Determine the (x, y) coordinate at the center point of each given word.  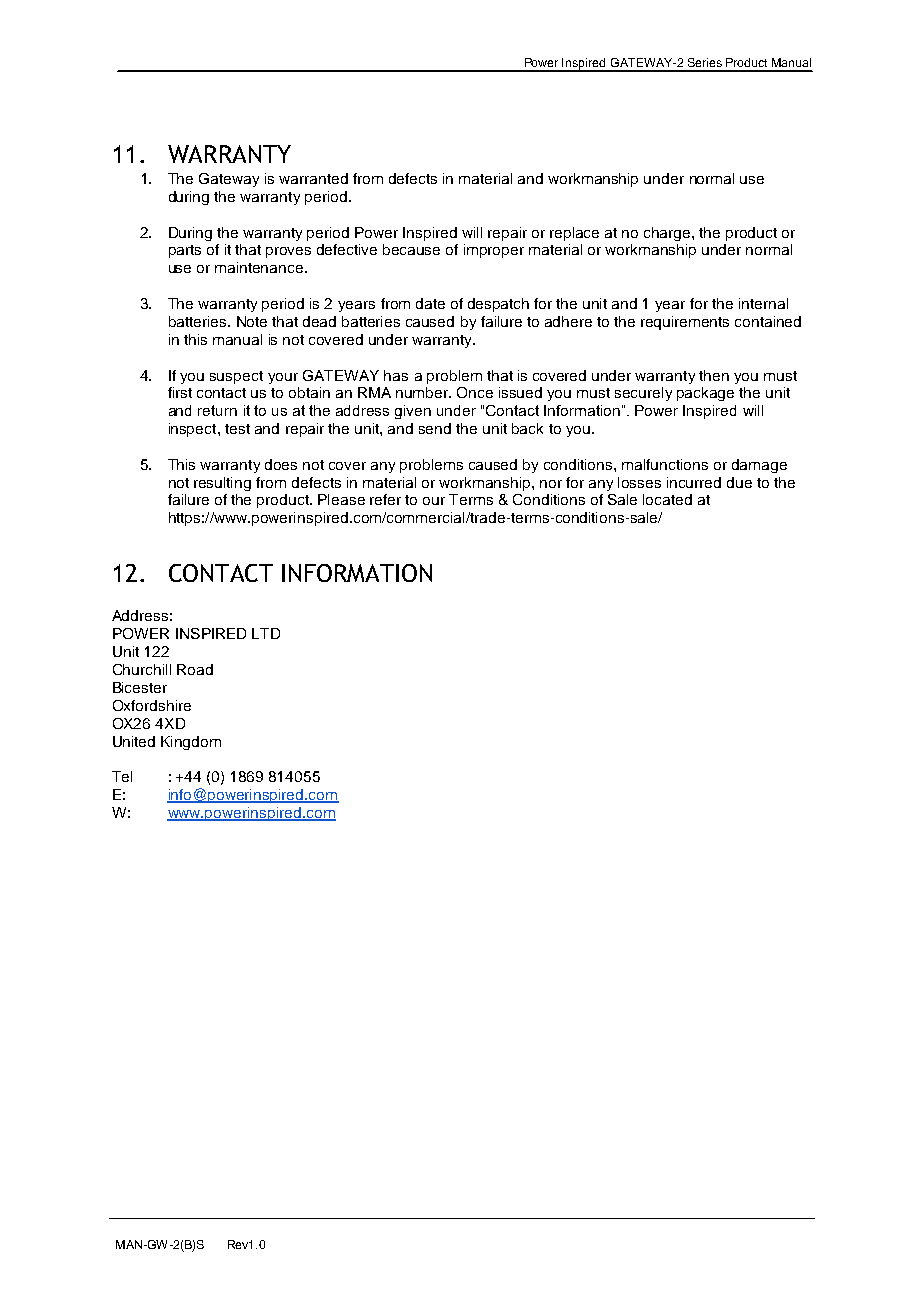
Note (252, 321)
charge (668, 234)
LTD (266, 633)
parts (185, 251)
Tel (122, 776)
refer (385, 499)
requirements (685, 323)
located (667, 499)
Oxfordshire (152, 705)
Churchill (142, 669)
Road (195, 669)
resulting (222, 484)
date (430, 303)
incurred (694, 482)
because (411, 249)
